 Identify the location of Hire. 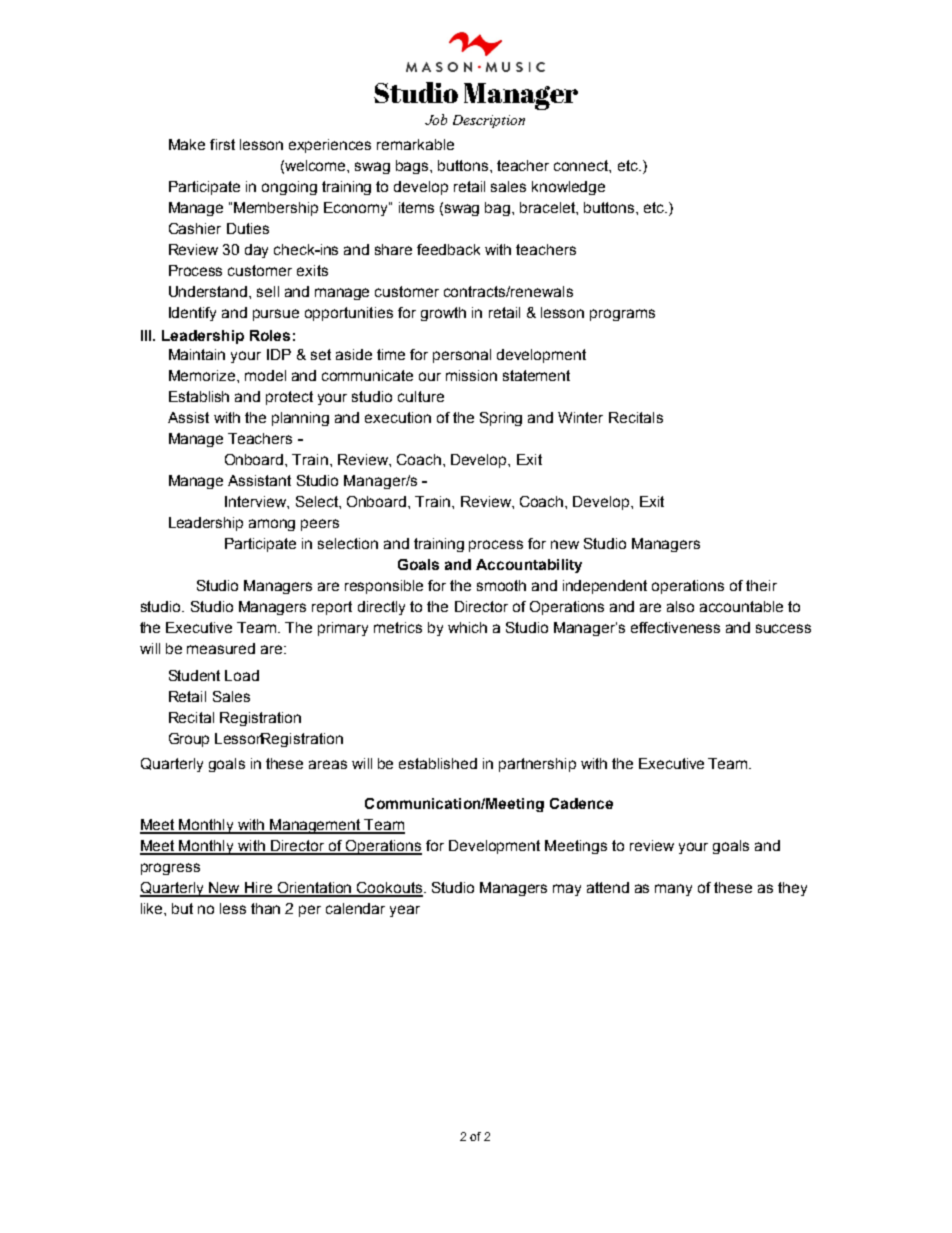
(258, 889).
